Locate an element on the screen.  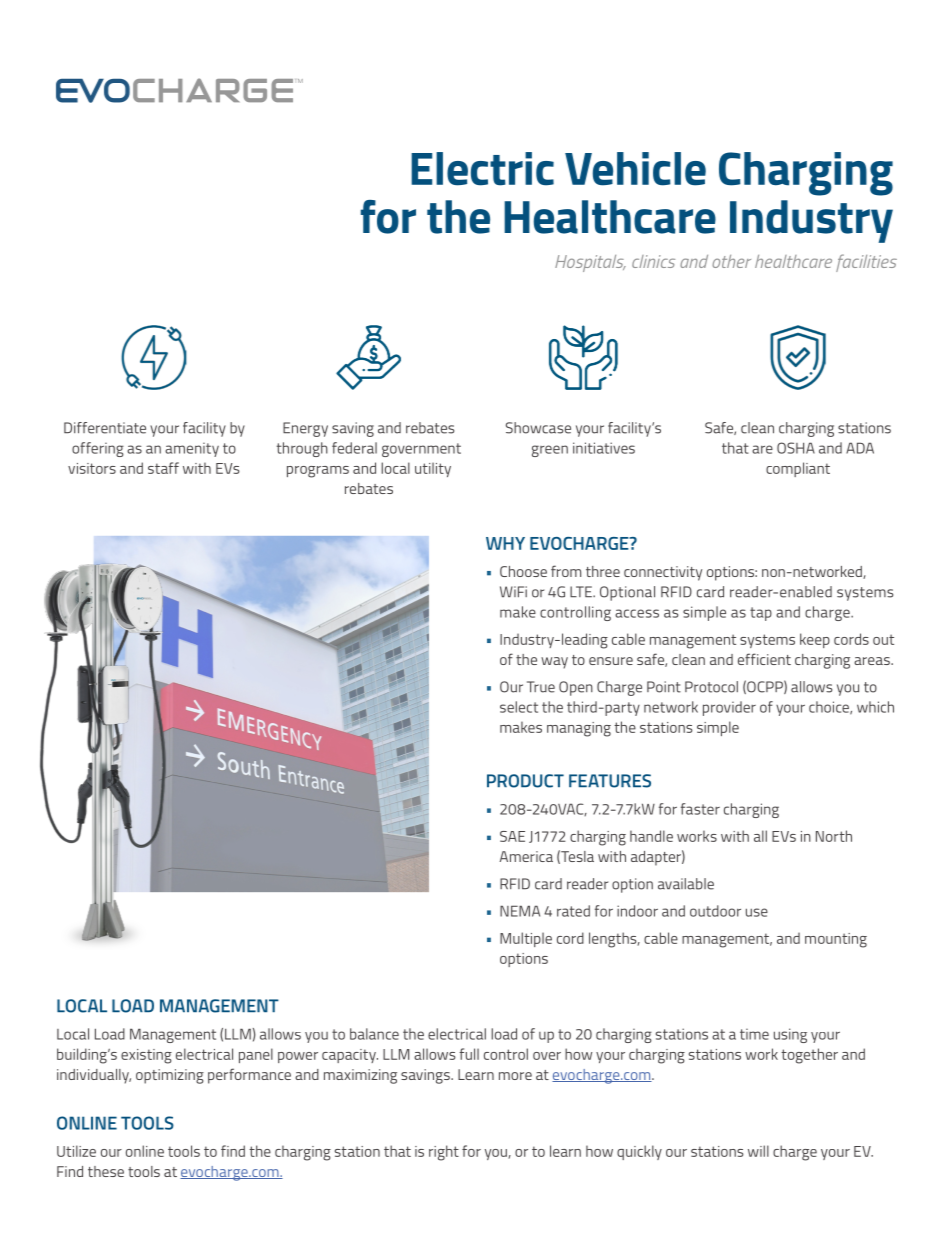
Hospitals is located at coordinates (590, 263).
